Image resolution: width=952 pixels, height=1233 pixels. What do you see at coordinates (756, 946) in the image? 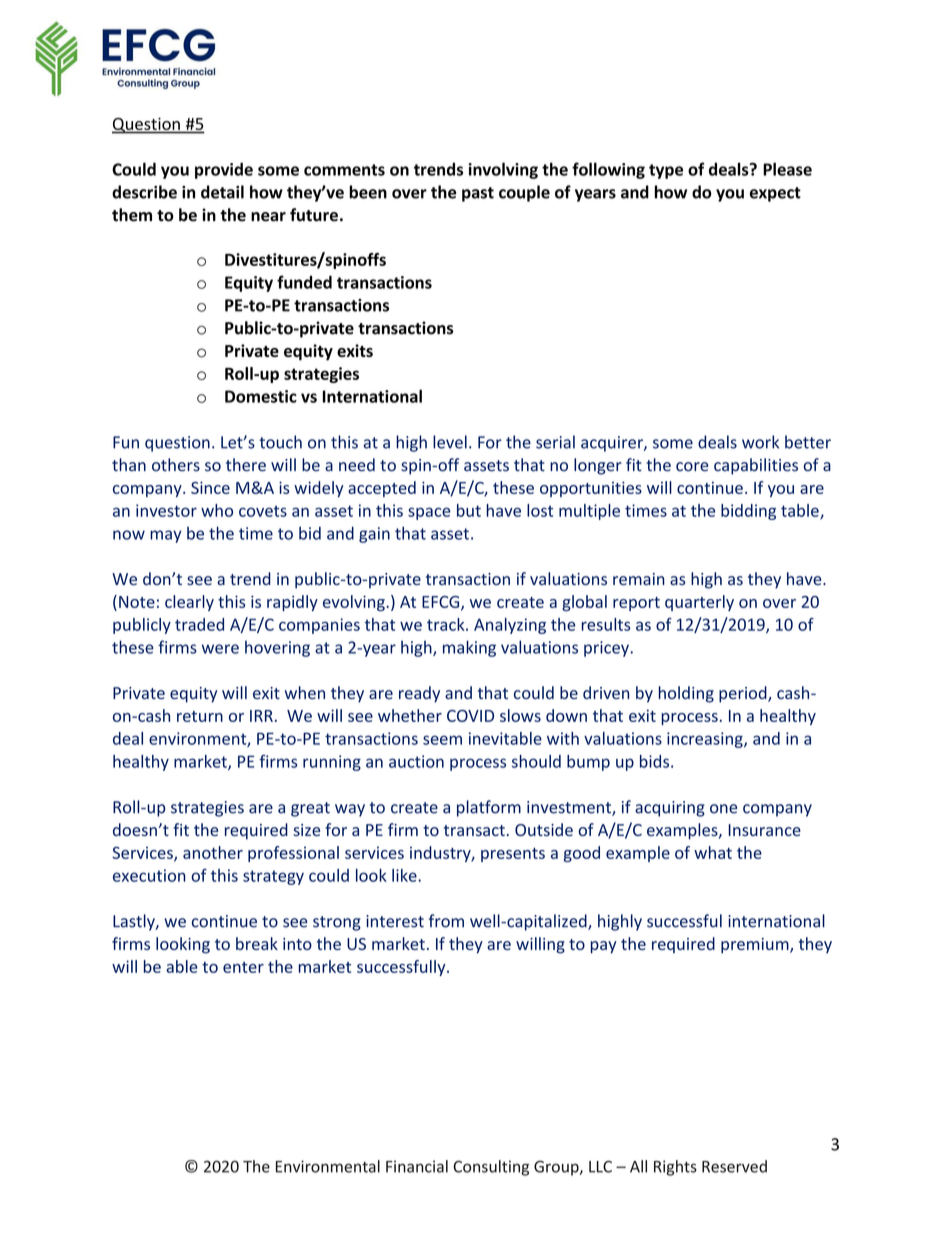
I see `premium` at bounding box center [756, 946].
